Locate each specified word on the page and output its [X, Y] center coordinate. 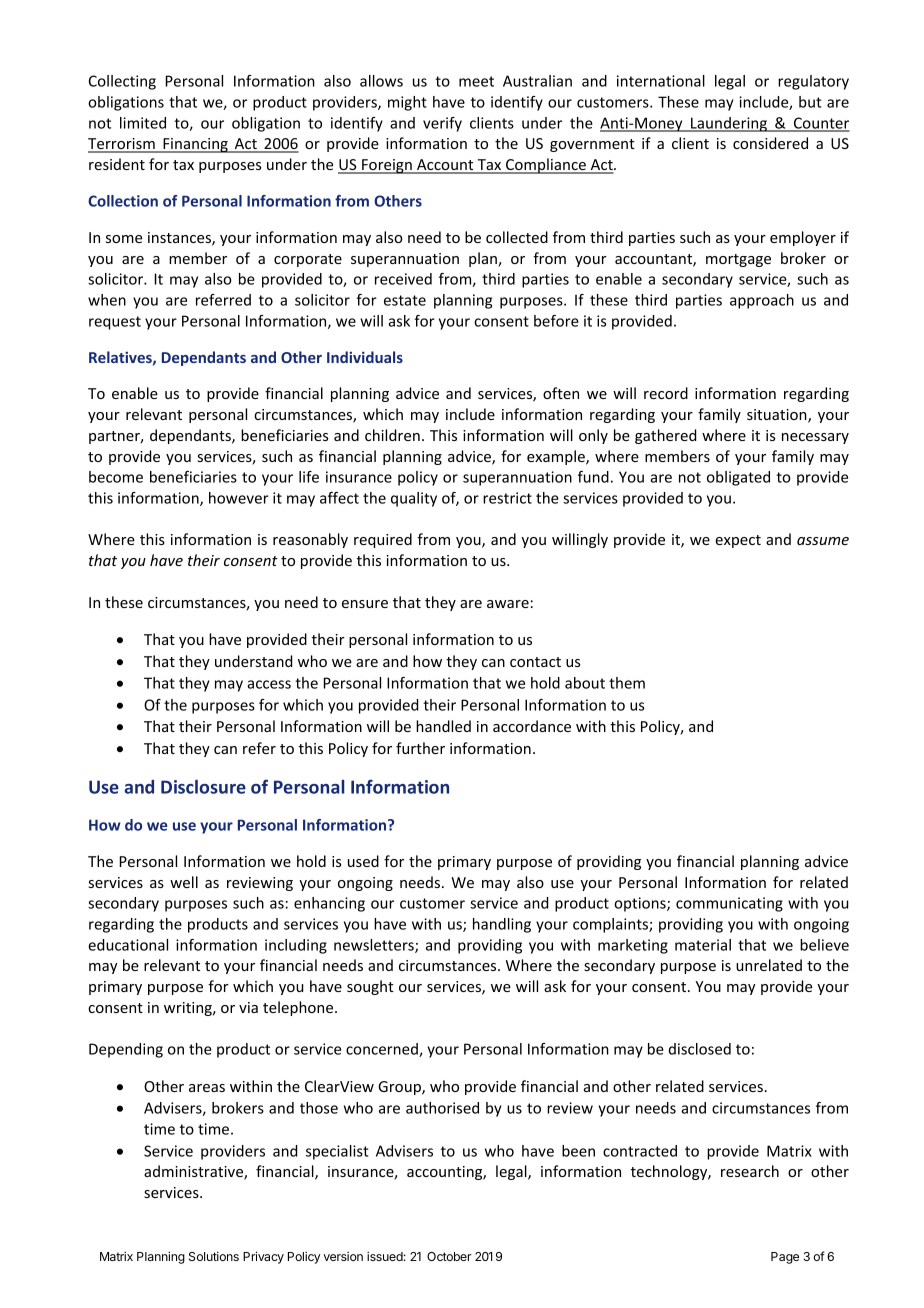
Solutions [214, 1256]
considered [770, 143]
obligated [738, 478]
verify [442, 124]
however [239, 498]
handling [502, 925]
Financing [195, 145]
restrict [507, 498]
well [184, 882]
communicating [729, 904]
